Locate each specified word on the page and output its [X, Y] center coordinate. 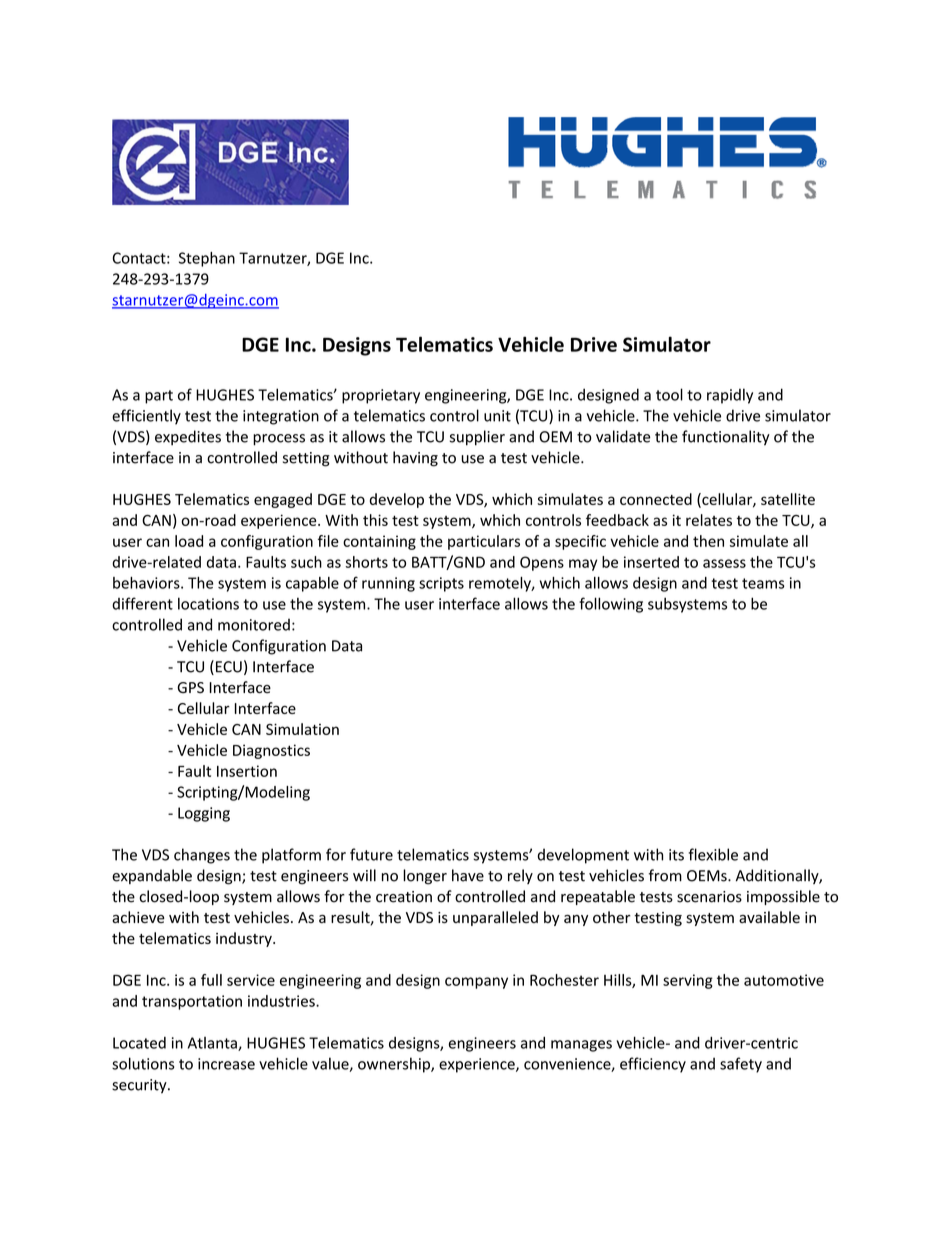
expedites [188, 438]
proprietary [381, 396]
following [611, 605]
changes [202, 856]
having [415, 459]
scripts [441, 584]
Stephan [207, 259]
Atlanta [213, 1044]
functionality [726, 438]
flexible [713, 854]
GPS [190, 687]
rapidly [730, 396]
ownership [395, 1065]
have [468, 875]
